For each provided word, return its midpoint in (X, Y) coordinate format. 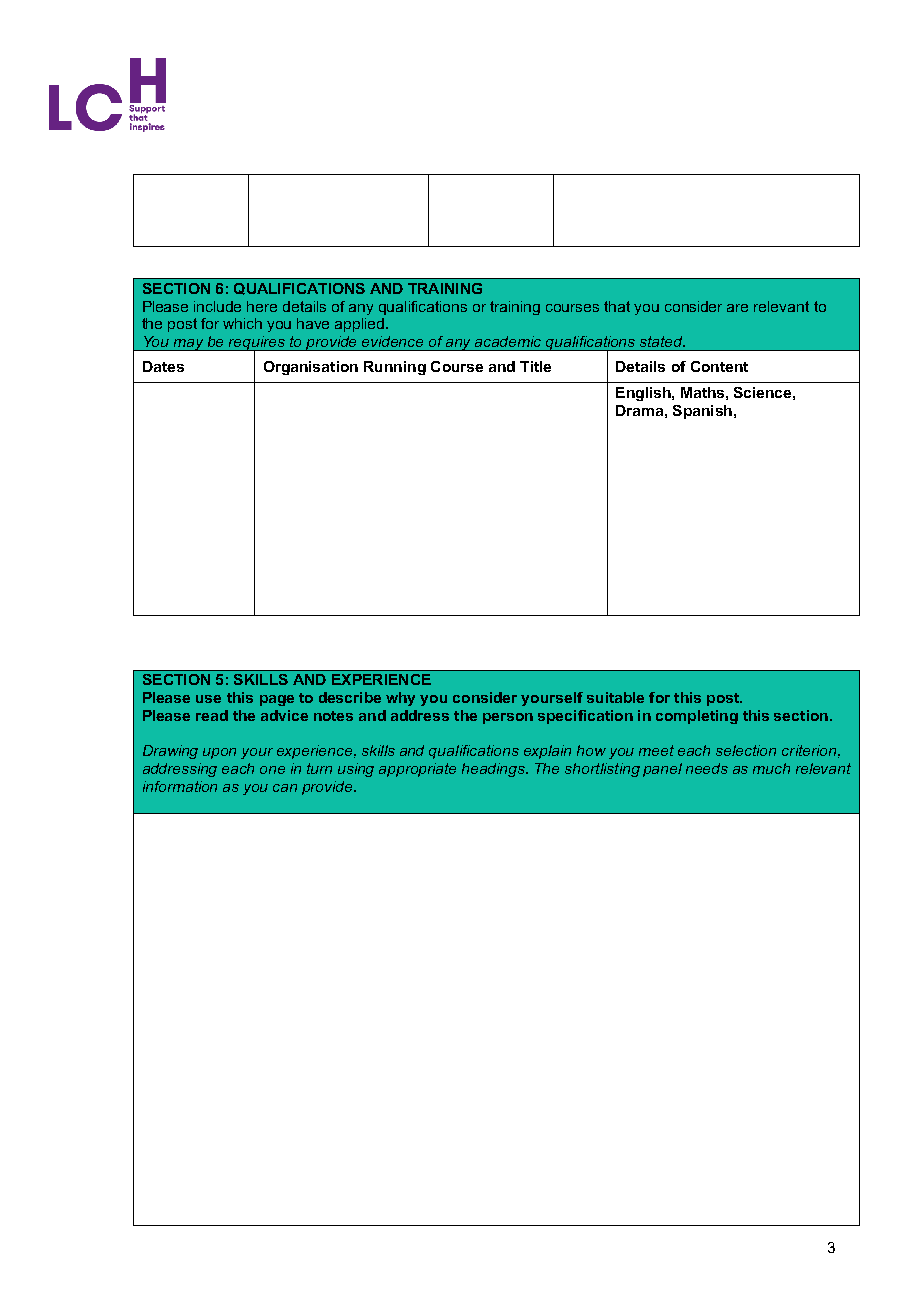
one (272, 770)
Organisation (311, 368)
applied (361, 325)
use (208, 699)
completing (697, 717)
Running (395, 368)
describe (350, 697)
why (400, 699)
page (277, 700)
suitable (615, 697)
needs (707, 768)
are (737, 308)
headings (495, 770)
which (242, 323)
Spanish (702, 412)
